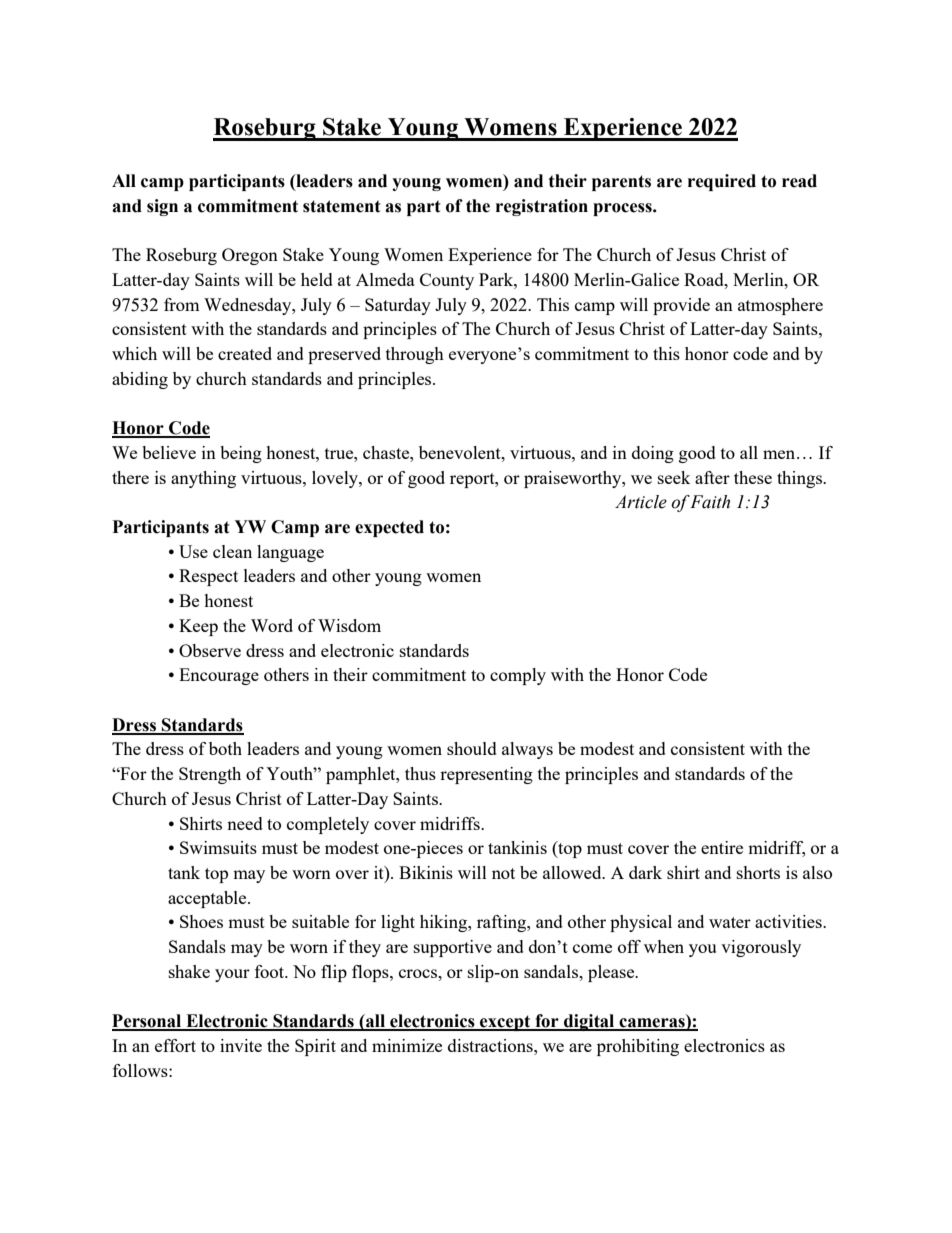 The height and width of the document is (1233, 952). What do you see at coordinates (722, 182) in the document?
I see `required` at bounding box center [722, 182].
